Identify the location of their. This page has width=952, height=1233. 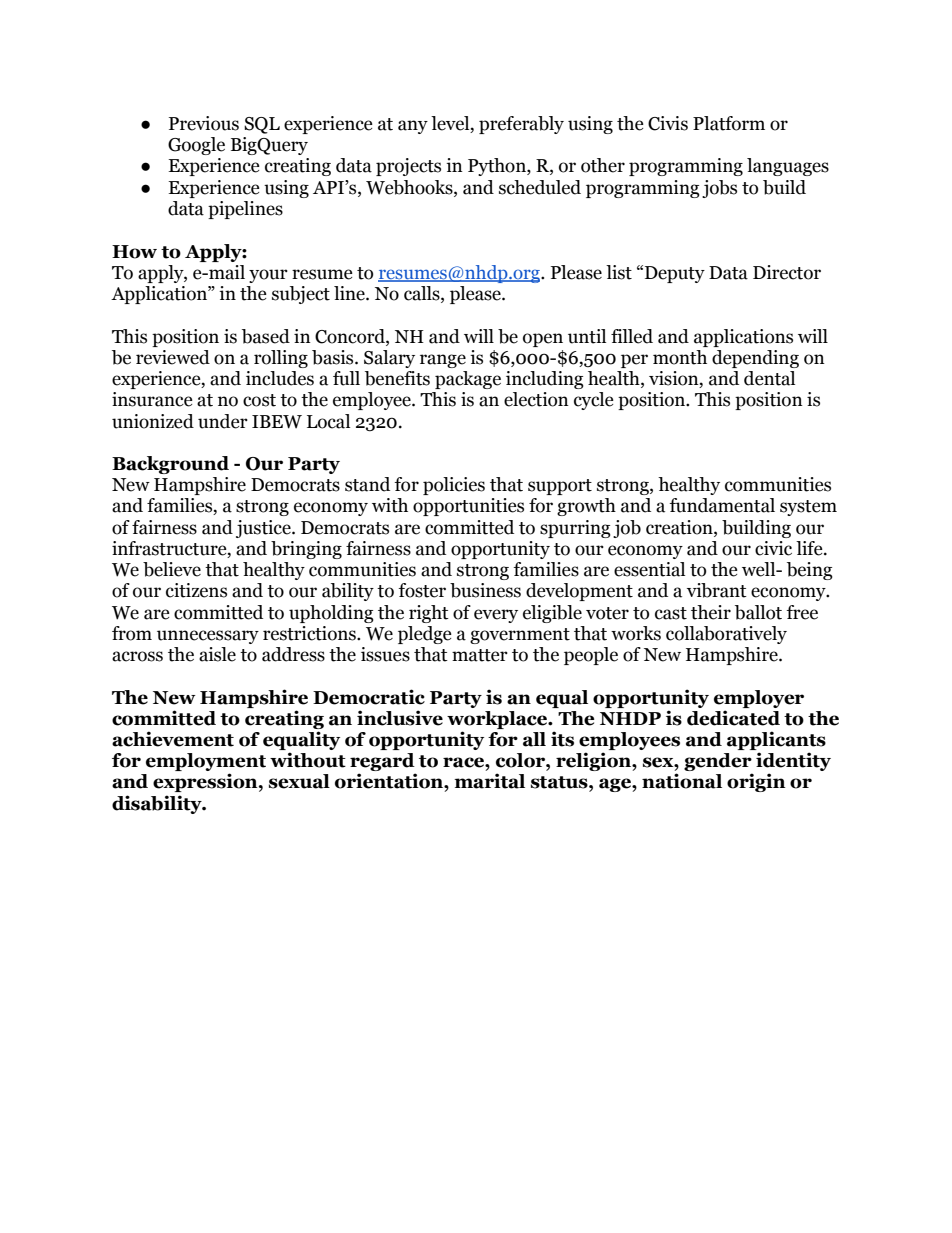
(711, 612).
